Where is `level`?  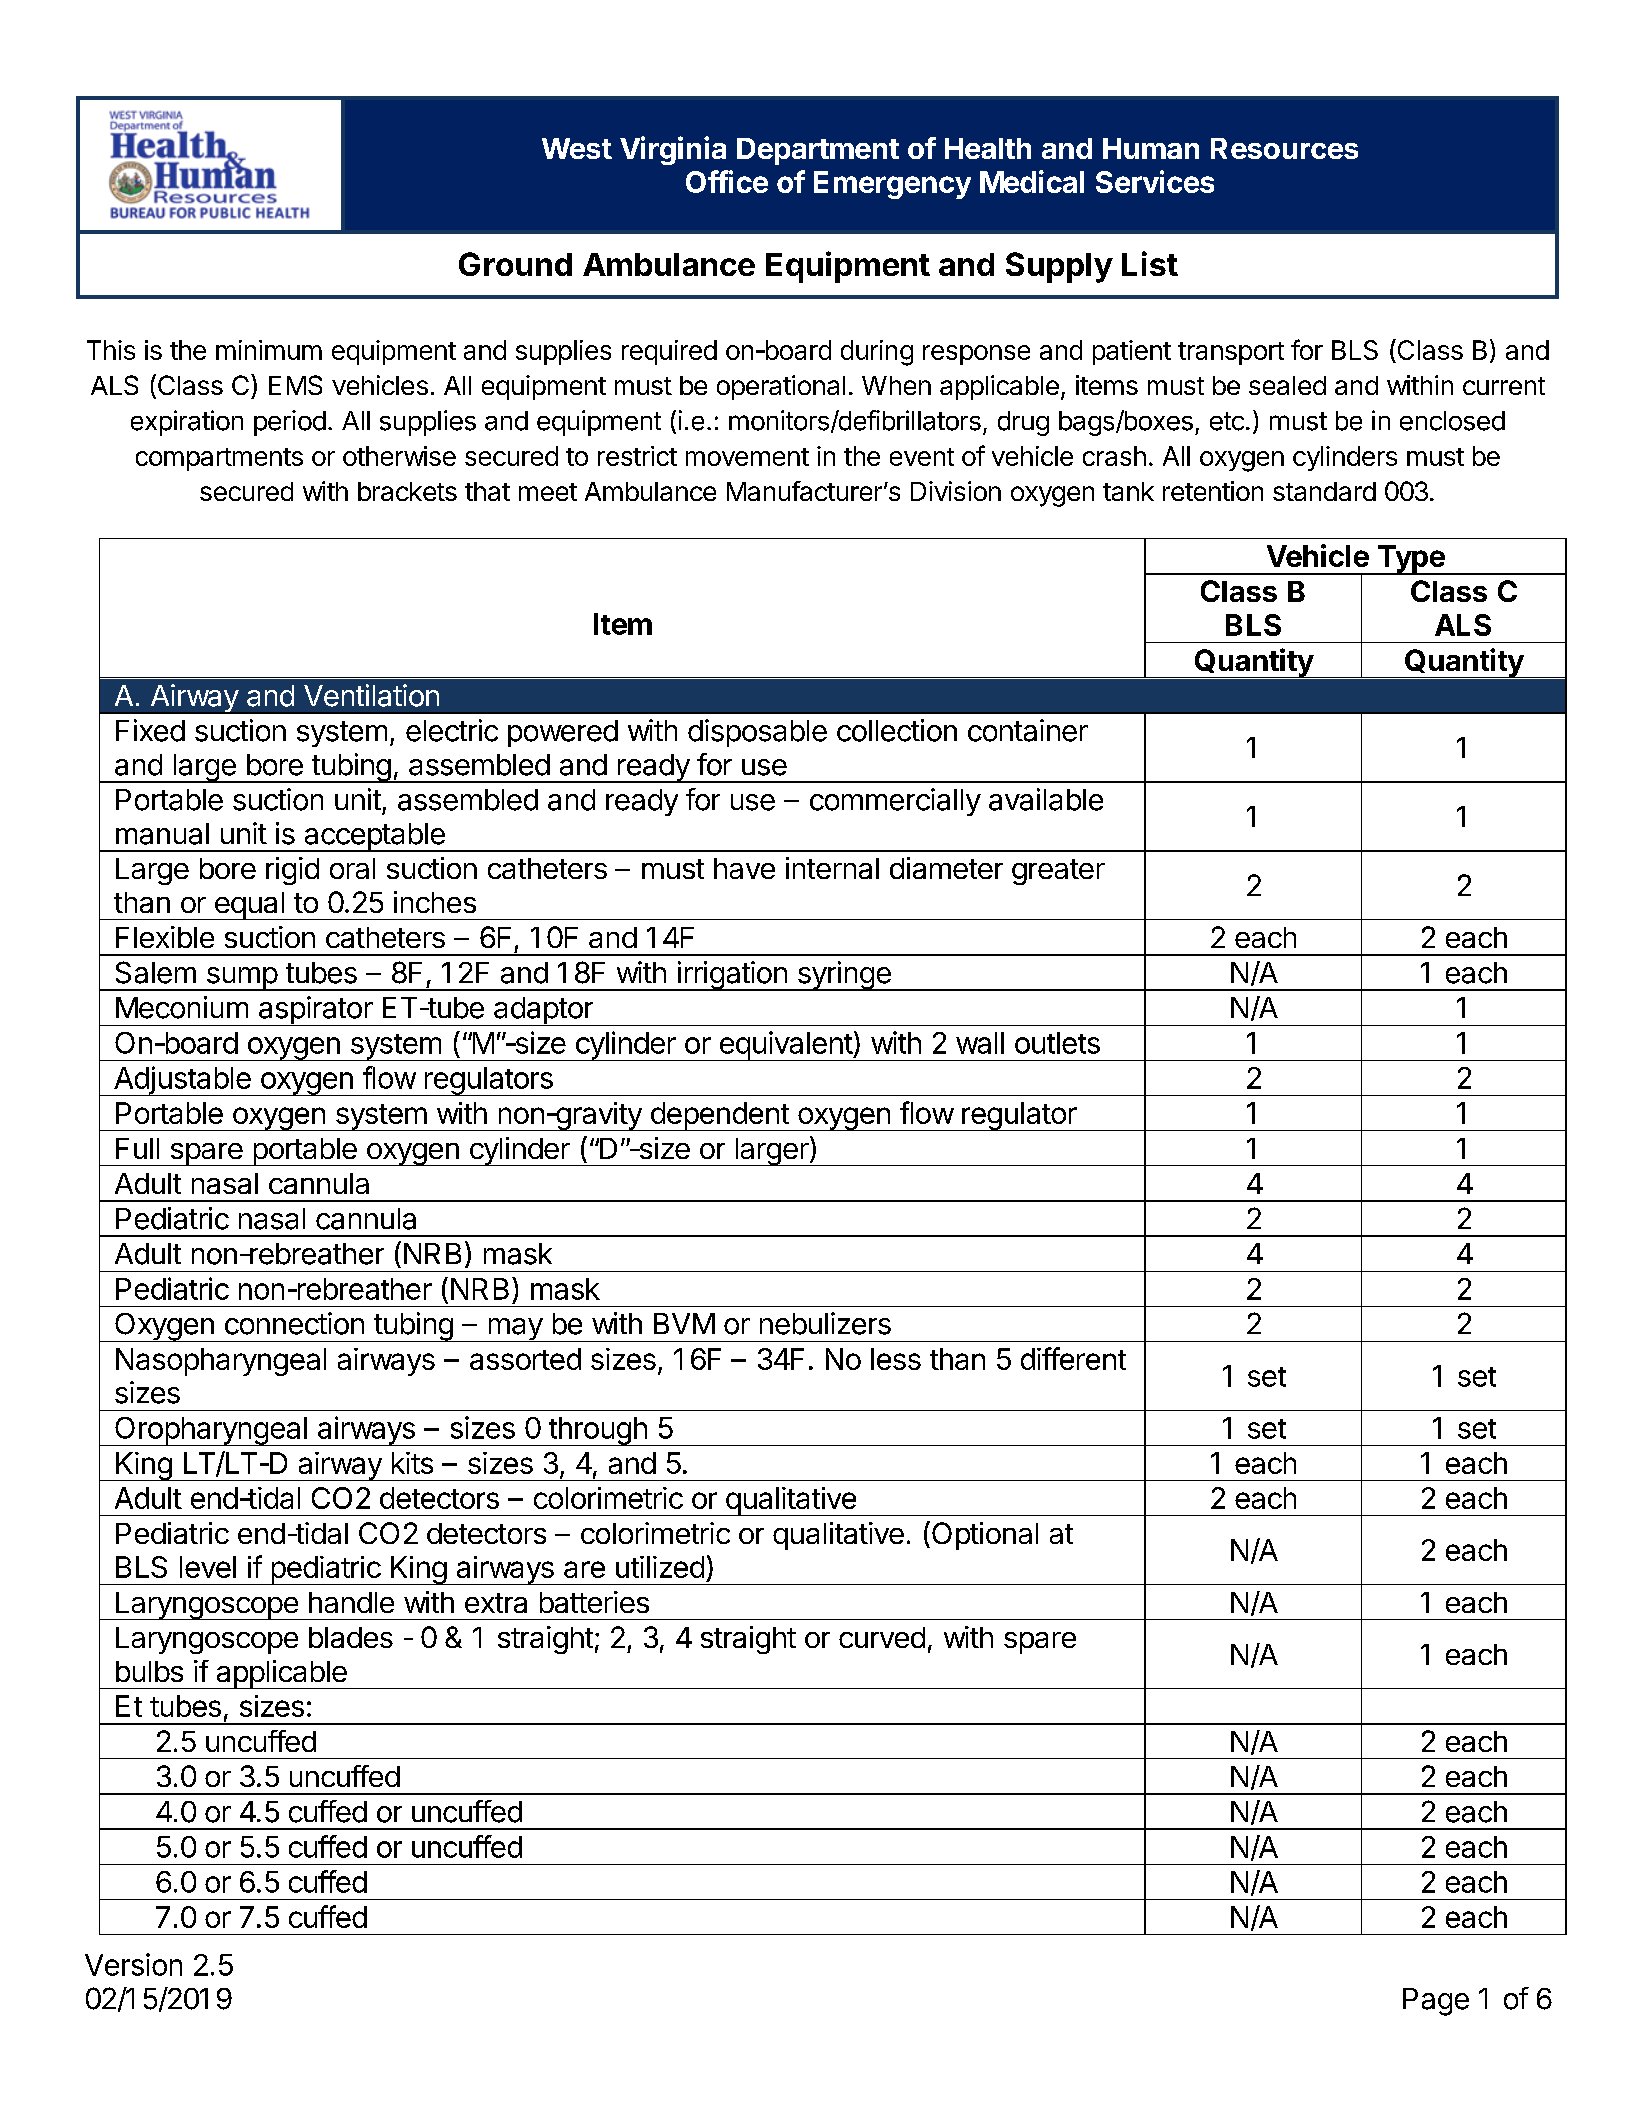
level is located at coordinates (208, 1567).
